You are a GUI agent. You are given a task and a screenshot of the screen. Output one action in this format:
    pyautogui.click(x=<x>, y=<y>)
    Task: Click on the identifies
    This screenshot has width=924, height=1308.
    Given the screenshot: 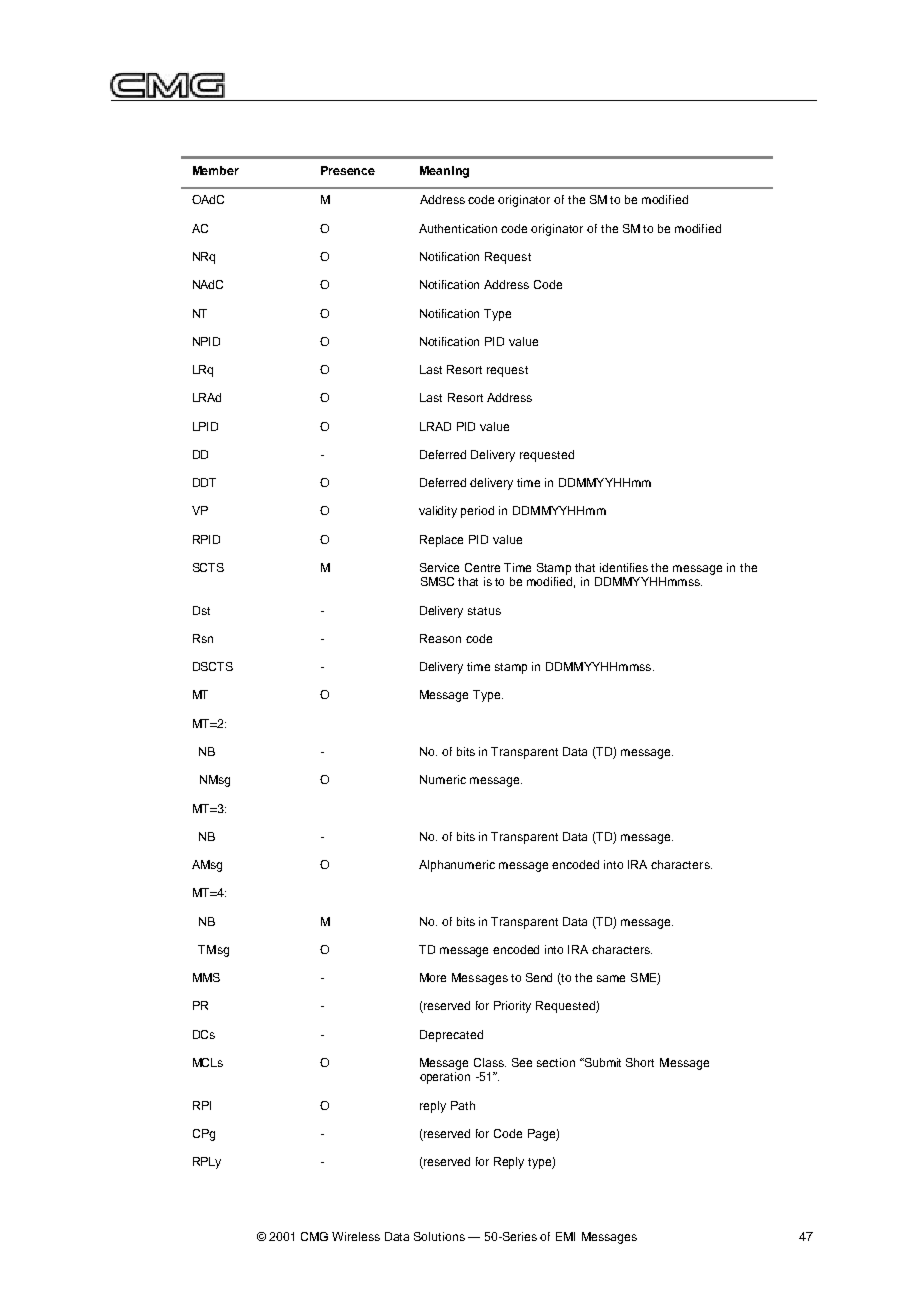 What is the action you would take?
    pyautogui.click(x=624, y=567)
